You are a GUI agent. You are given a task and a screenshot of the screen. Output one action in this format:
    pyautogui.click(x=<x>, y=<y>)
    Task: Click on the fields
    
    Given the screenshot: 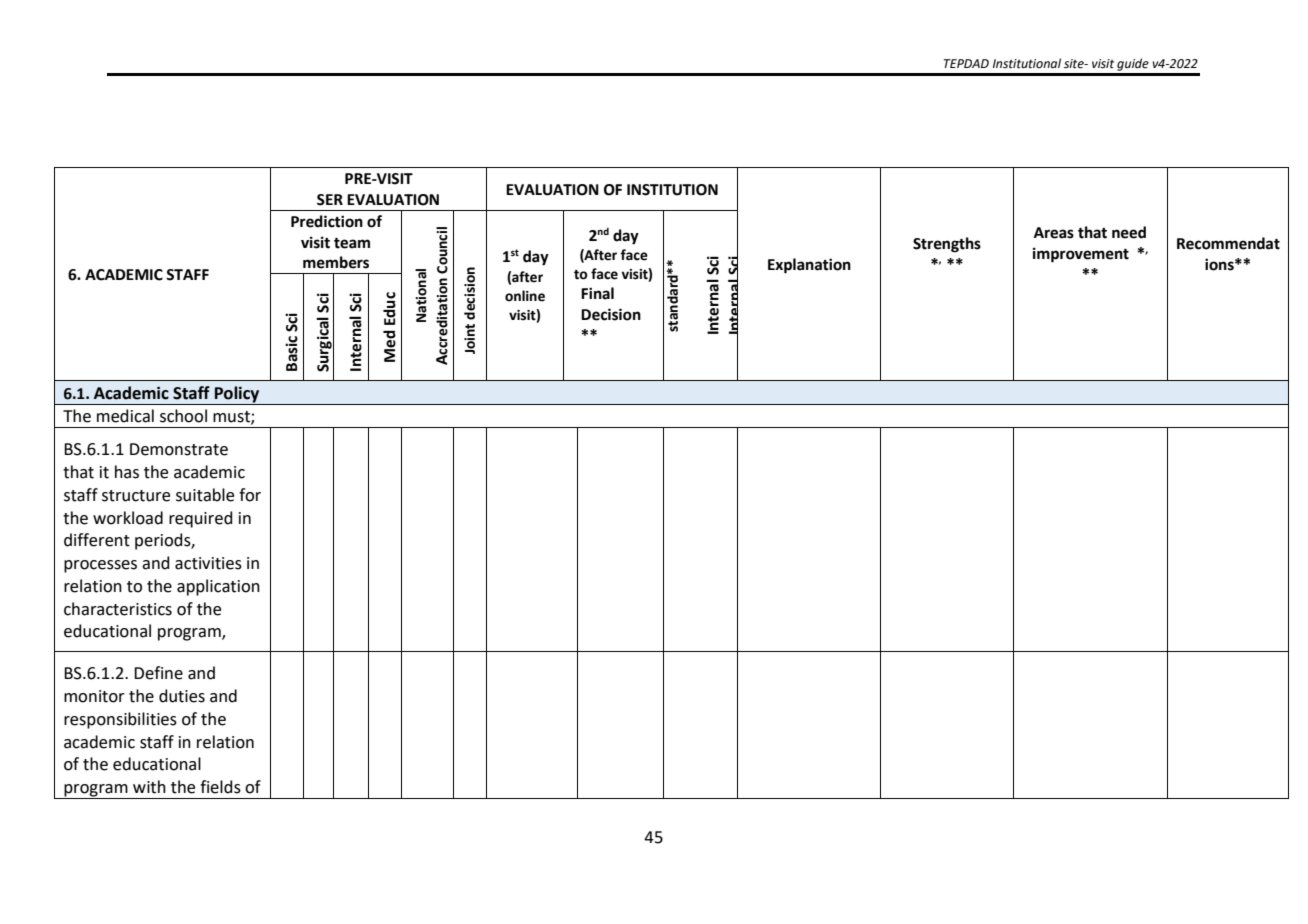 What is the action you would take?
    pyautogui.click(x=220, y=787)
